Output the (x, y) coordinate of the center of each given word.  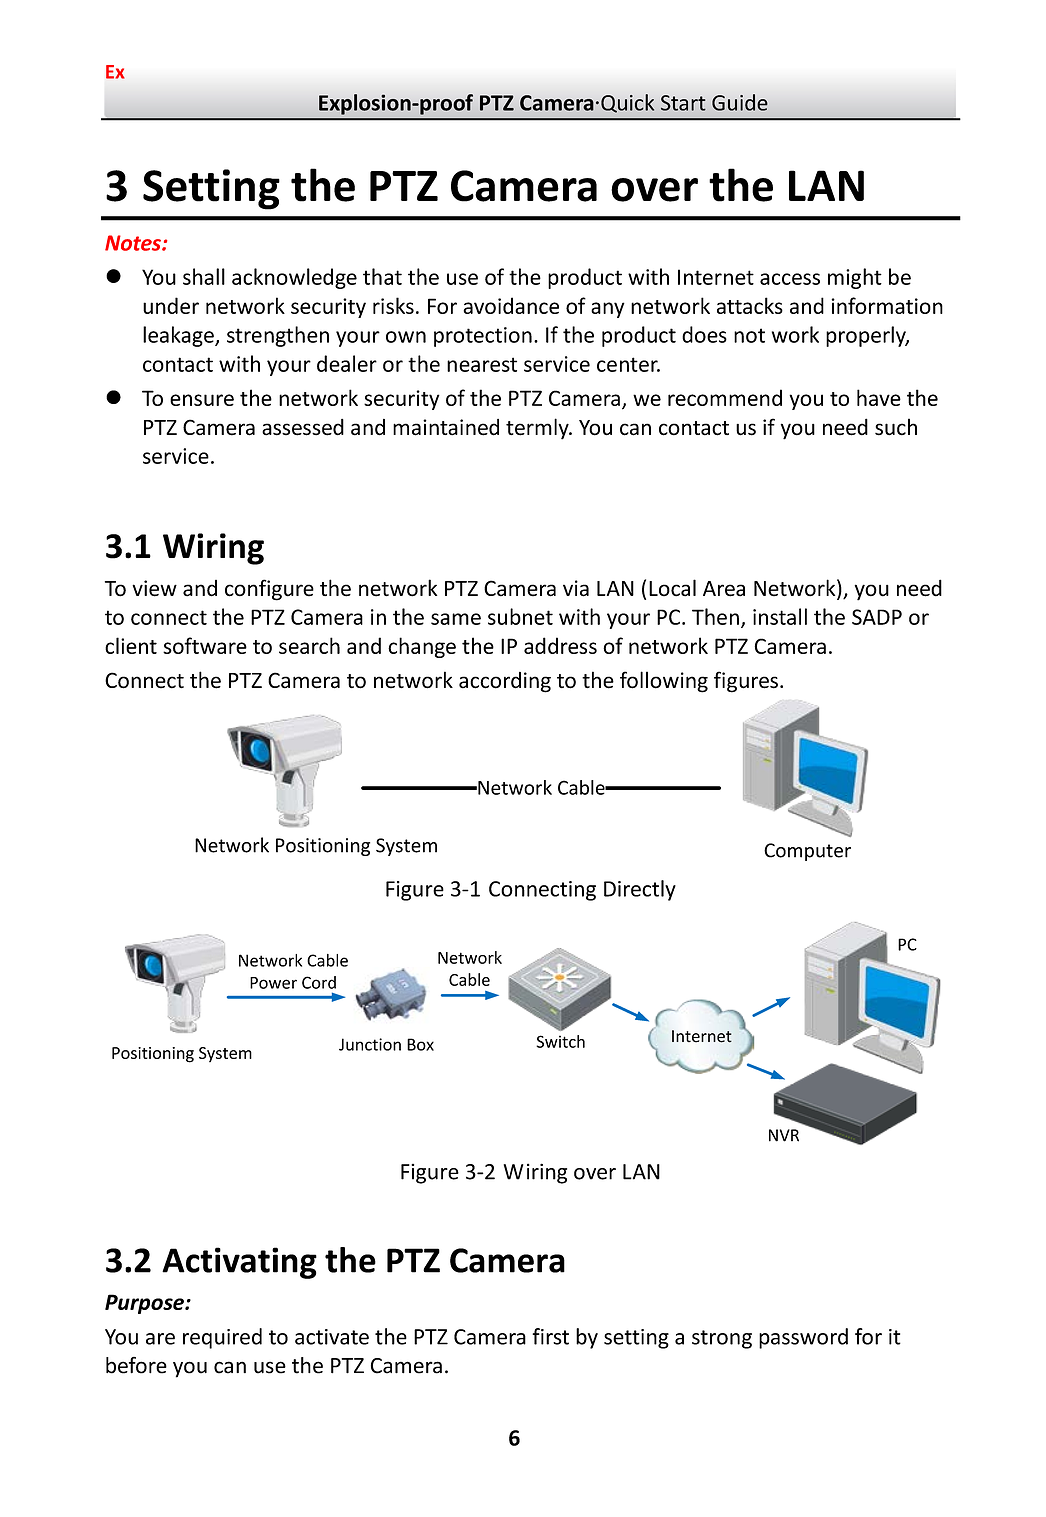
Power (273, 983)
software (205, 645)
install (780, 616)
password (803, 1338)
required (222, 1338)
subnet (520, 616)
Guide (740, 102)
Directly (640, 890)
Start (683, 103)
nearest (482, 364)
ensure (202, 400)
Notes (134, 243)
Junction (370, 1044)
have (879, 397)
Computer (807, 852)
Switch (560, 1041)
